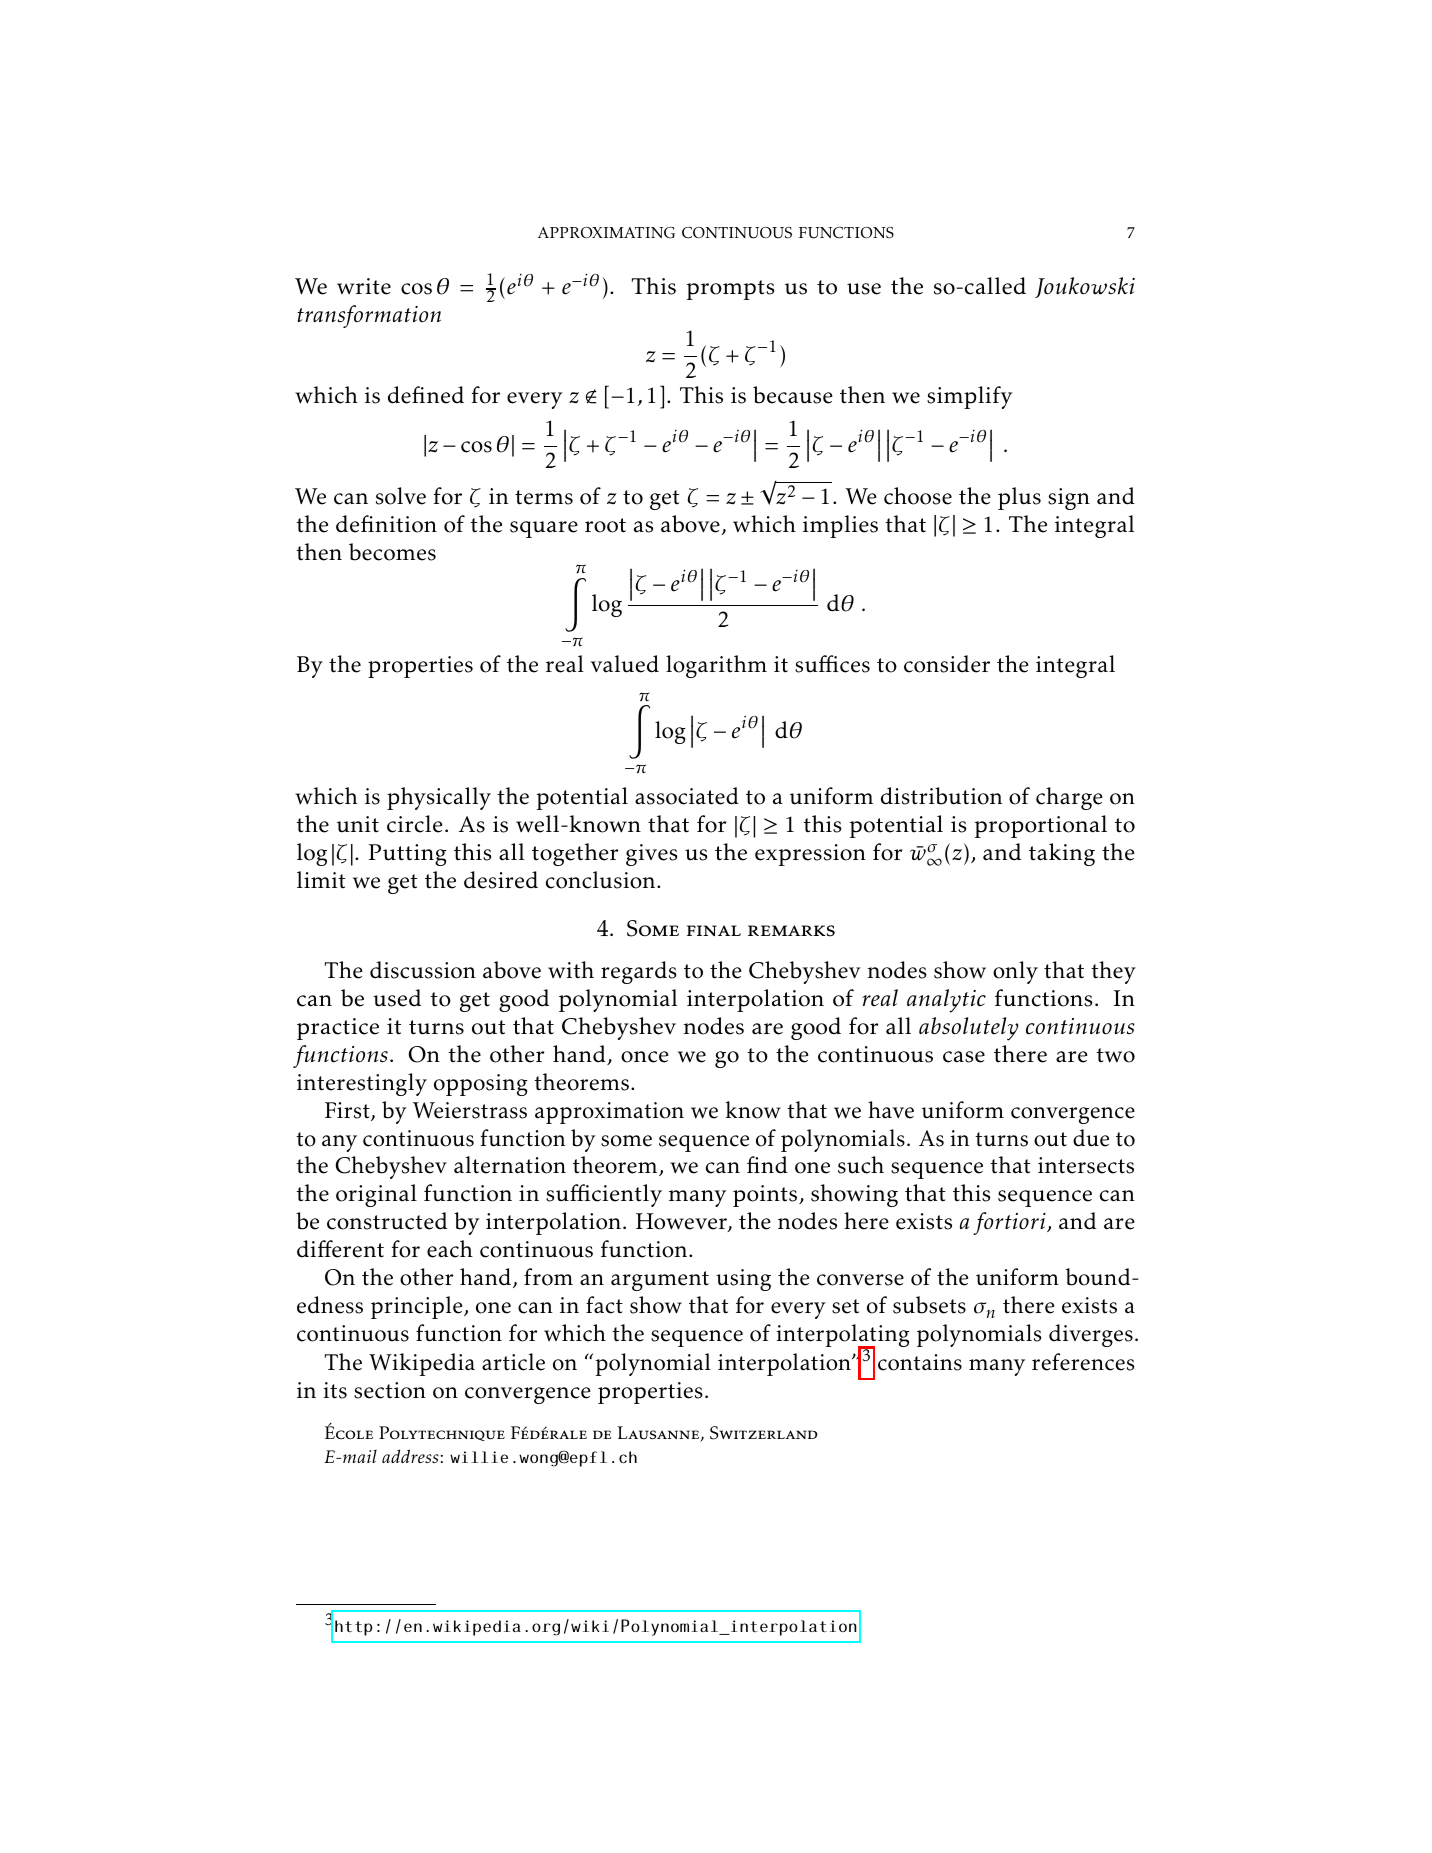 Image resolution: width=1432 pixels, height=1853 pixels. Describe the element at coordinates (1083, 1362) in the screenshot. I see `references` at that location.
